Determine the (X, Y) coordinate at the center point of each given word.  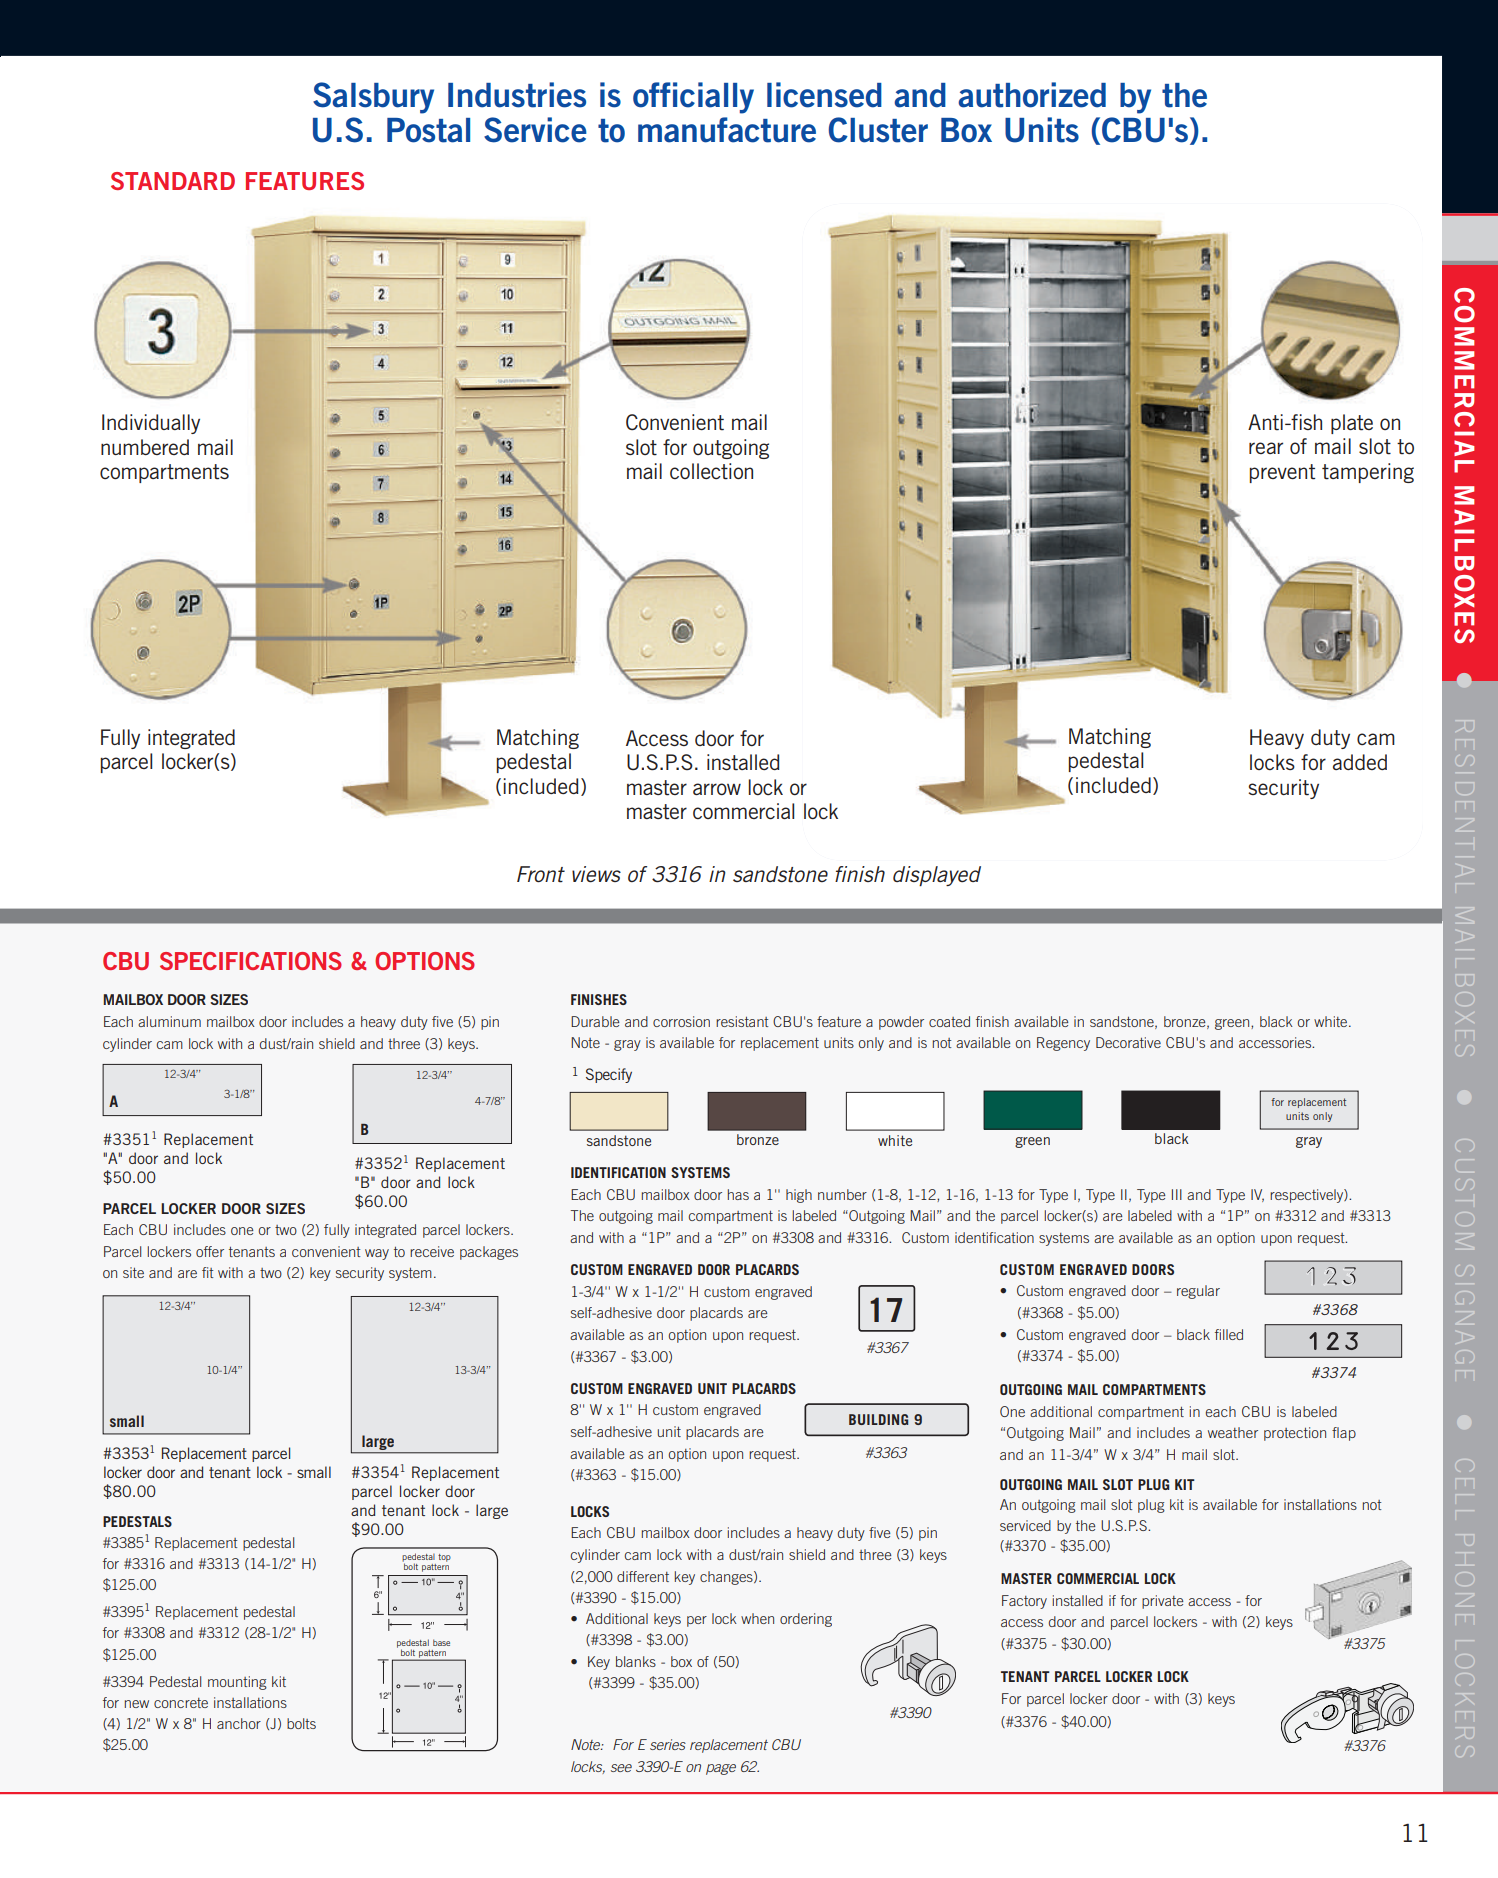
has (738, 1194)
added (1360, 762)
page (721, 1769)
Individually (151, 424)
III (1177, 1194)
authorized (1032, 95)
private (1162, 1602)
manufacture (727, 130)
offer (210, 1251)
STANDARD (173, 181)
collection (711, 471)
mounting (237, 1683)
